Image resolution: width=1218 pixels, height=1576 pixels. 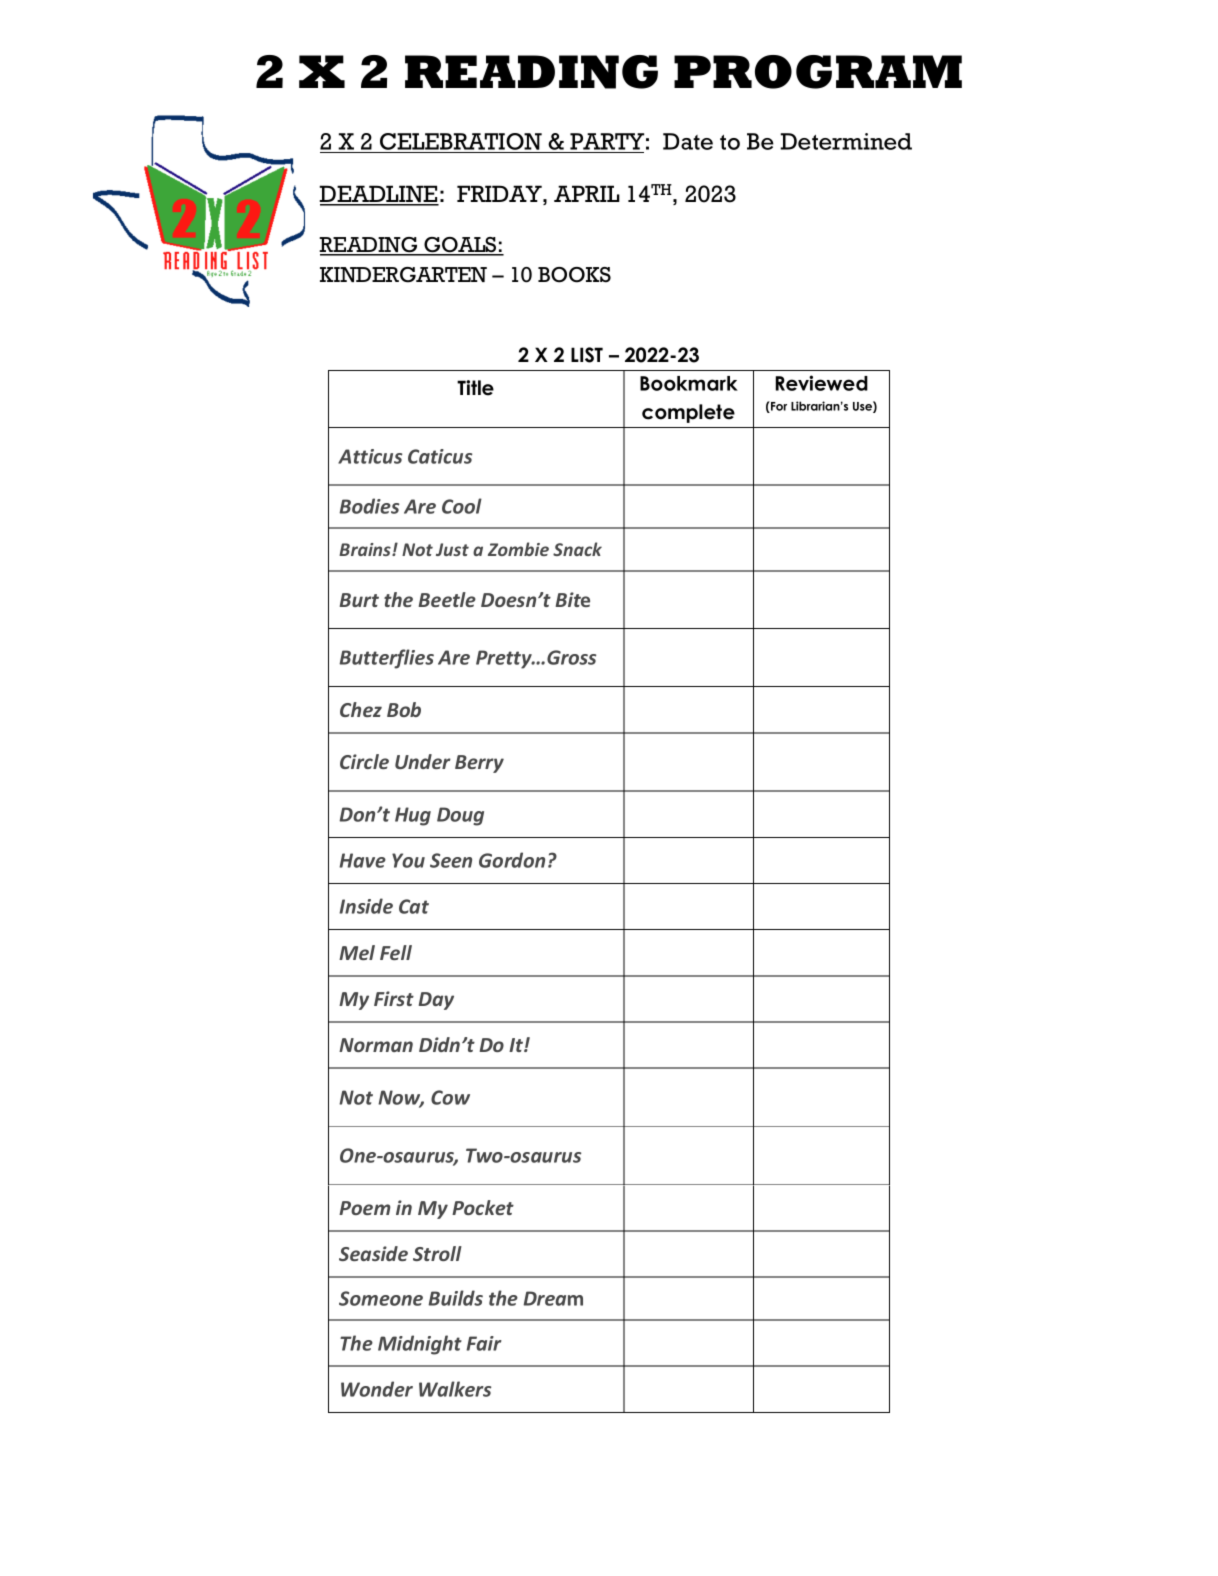 What do you see at coordinates (370, 456) in the screenshot?
I see `Atticus` at bounding box center [370, 456].
